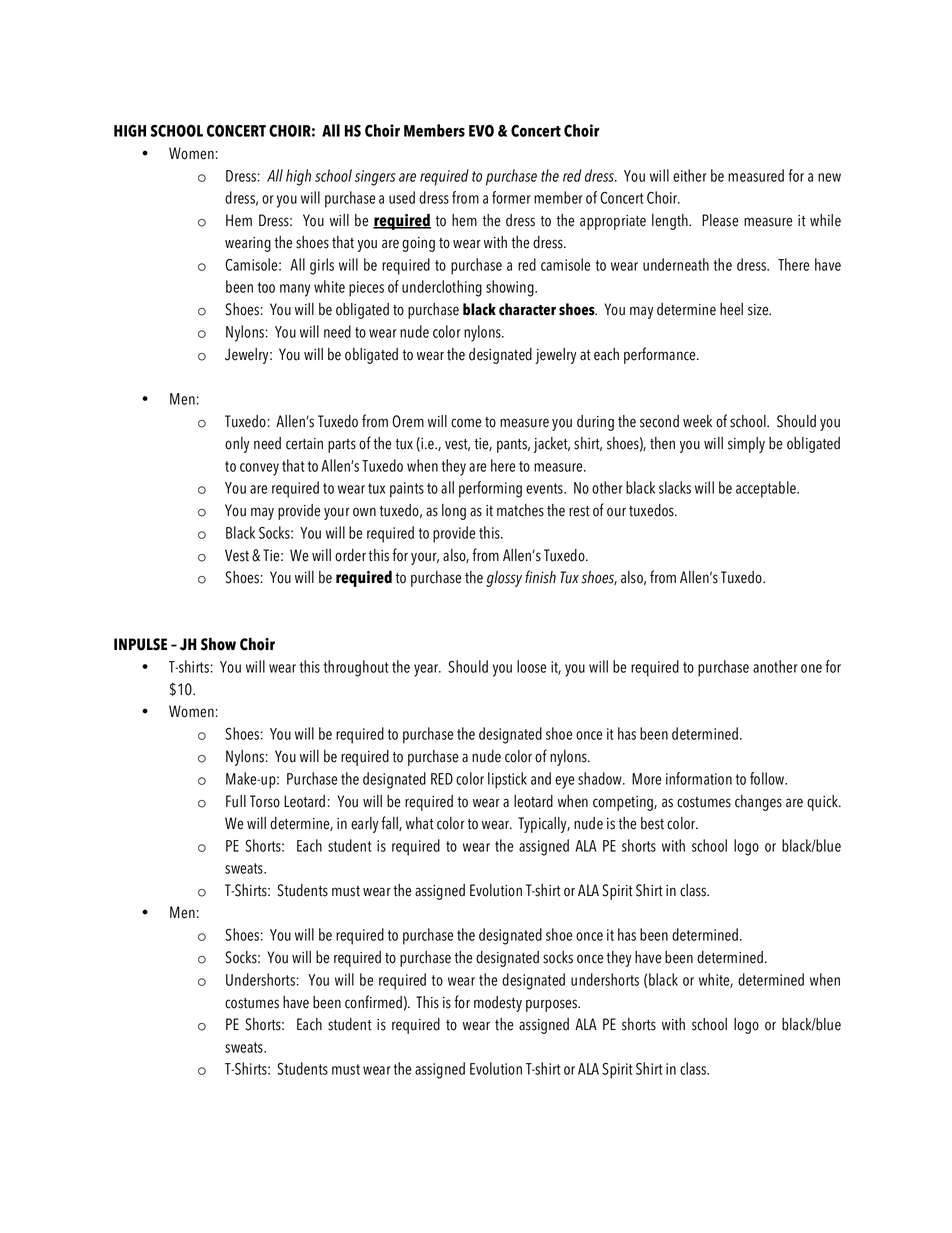 Image resolution: width=952 pixels, height=1233 pixels. I want to click on confirmed, so click(373, 1002).
